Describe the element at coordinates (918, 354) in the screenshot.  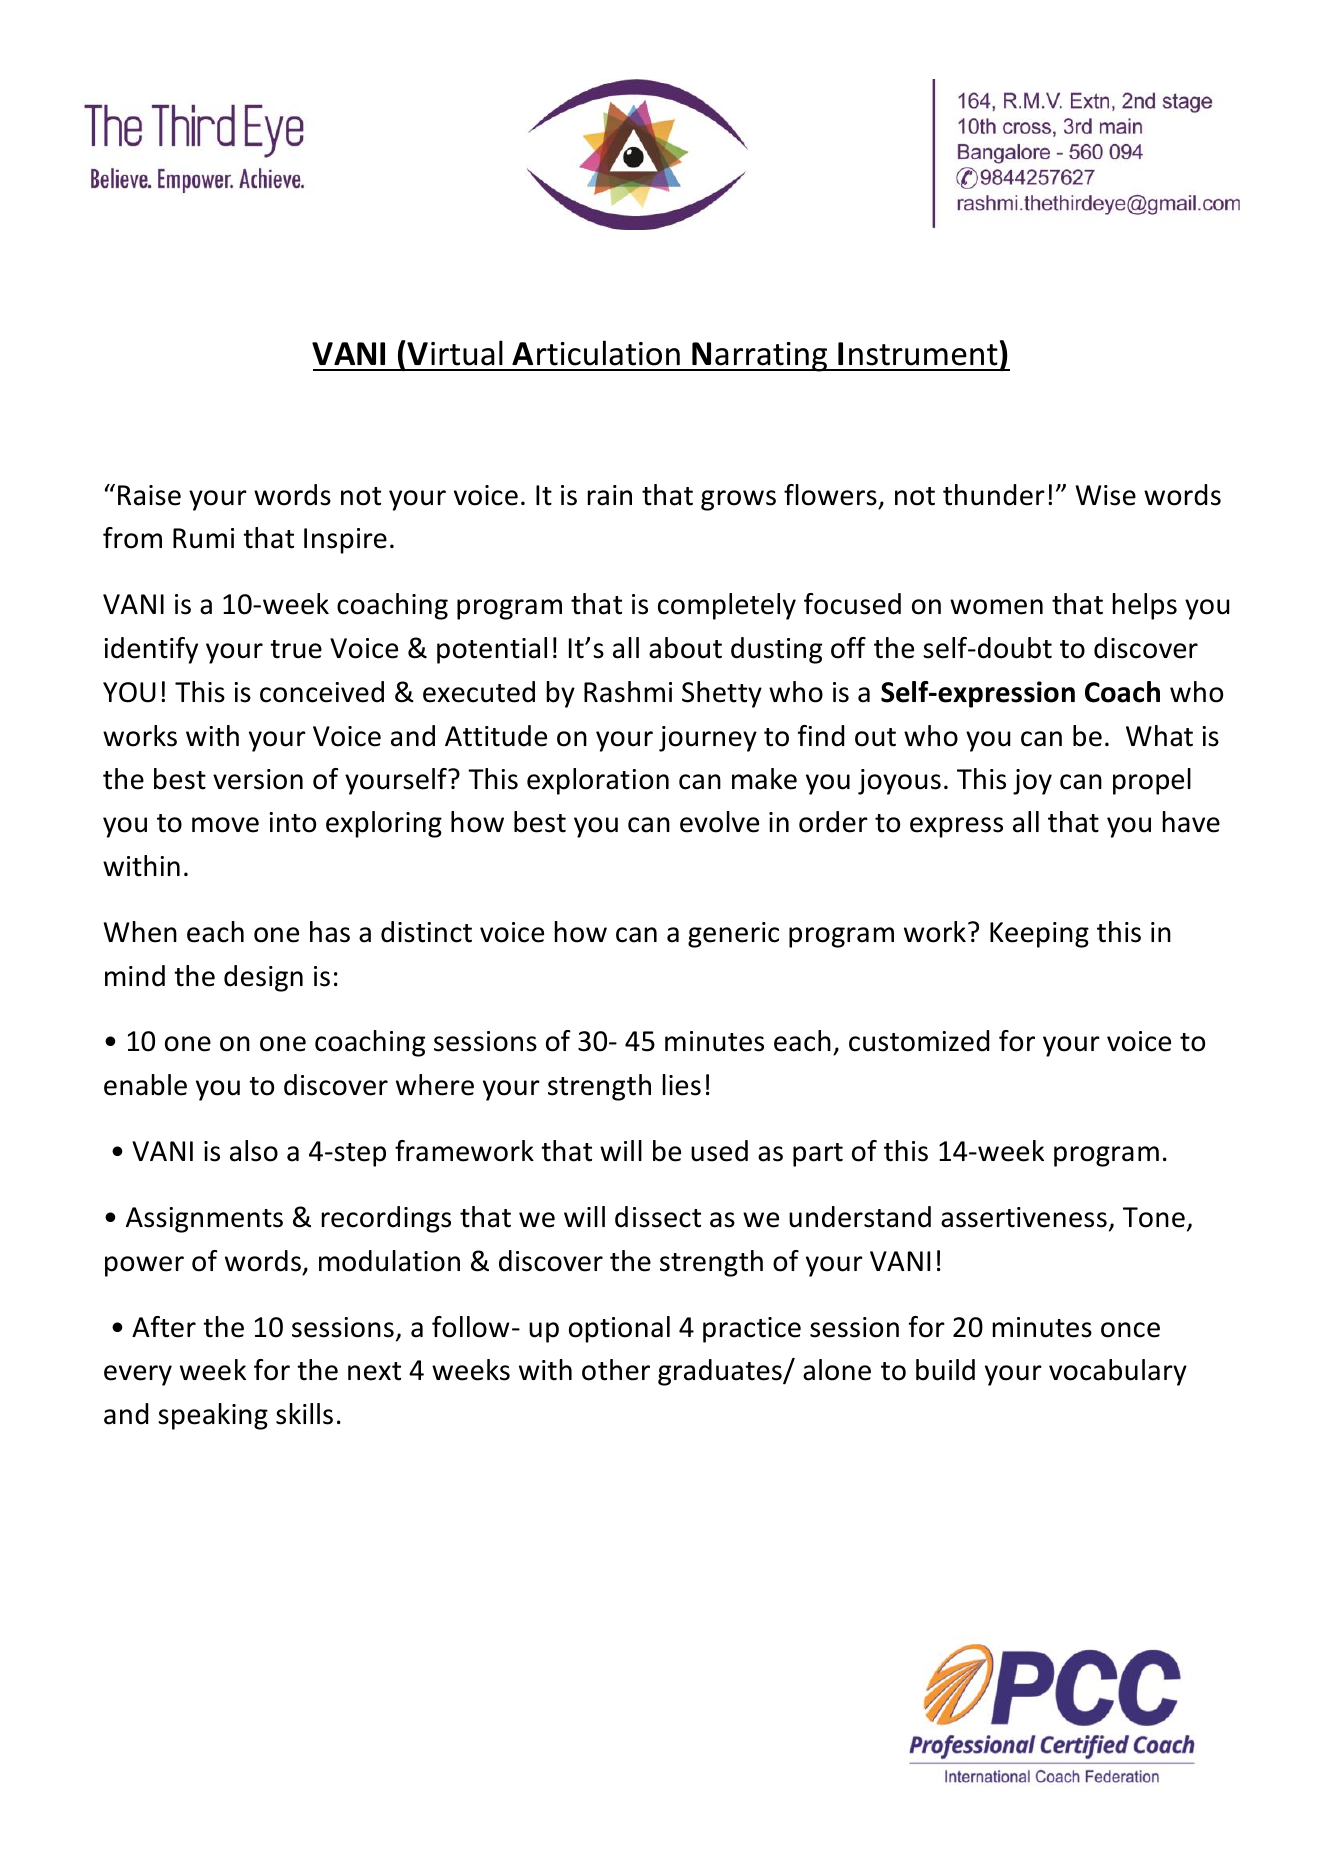
I see `Instrument` at that location.
